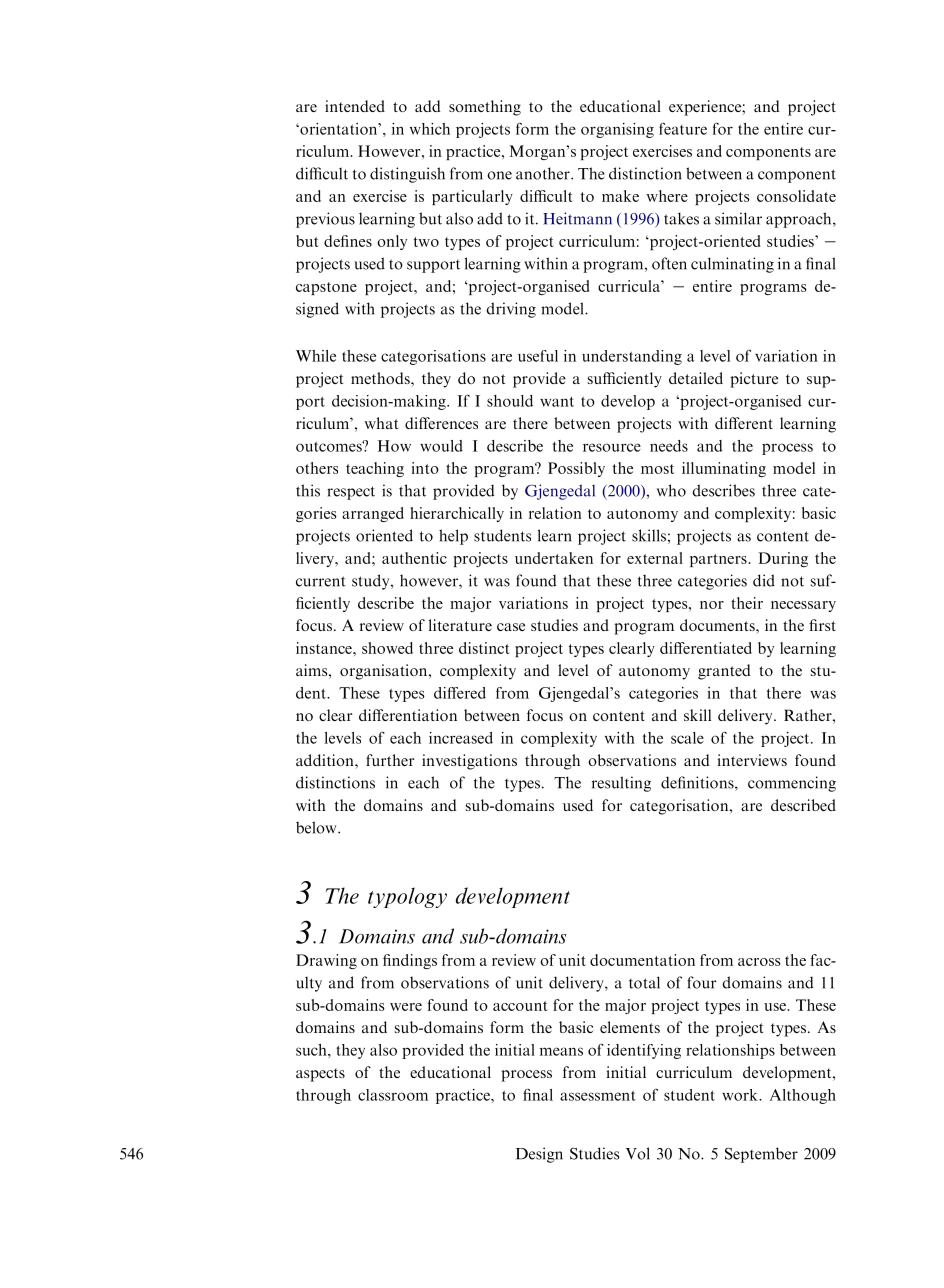  Describe the element at coordinates (351, 493) in the screenshot. I see `respect` at that location.
